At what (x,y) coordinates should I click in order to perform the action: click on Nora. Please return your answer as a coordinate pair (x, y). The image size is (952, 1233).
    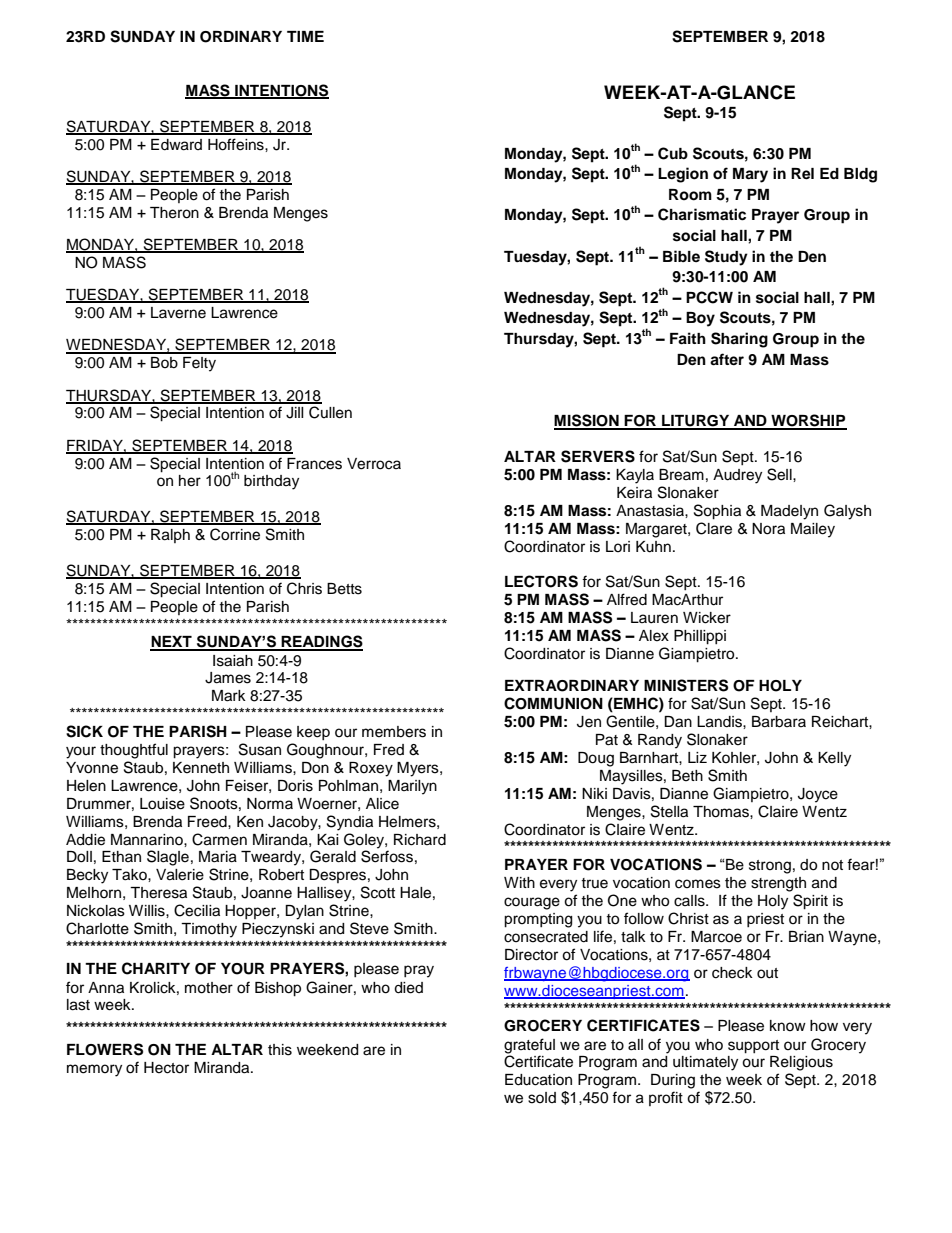
    Looking at the image, I should click on (768, 529).
